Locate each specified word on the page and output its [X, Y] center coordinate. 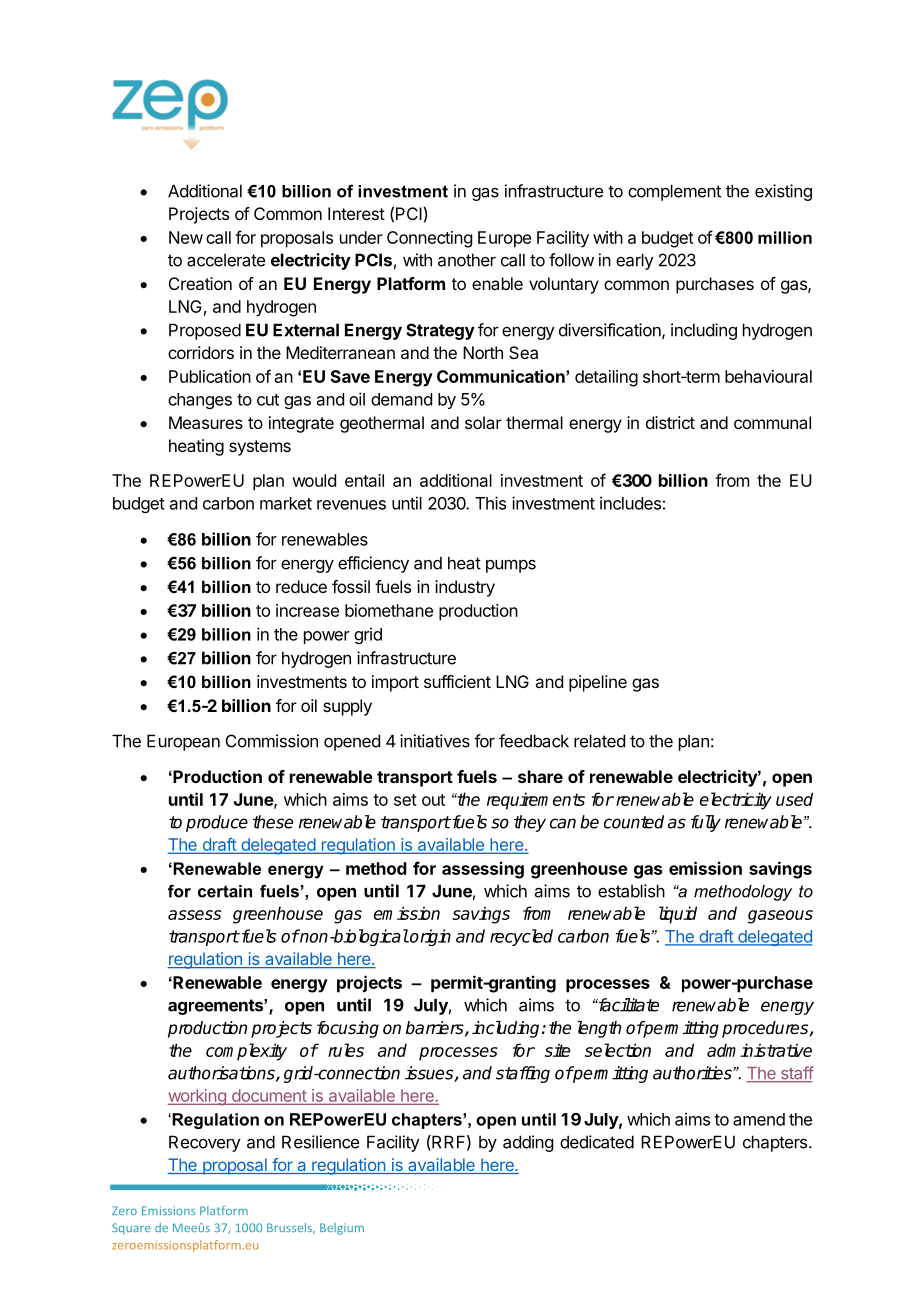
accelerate [226, 260]
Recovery [205, 1143]
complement [674, 192]
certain [225, 891]
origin [429, 937]
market [286, 503]
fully [706, 823]
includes [630, 503]
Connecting [429, 239]
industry [465, 588]
